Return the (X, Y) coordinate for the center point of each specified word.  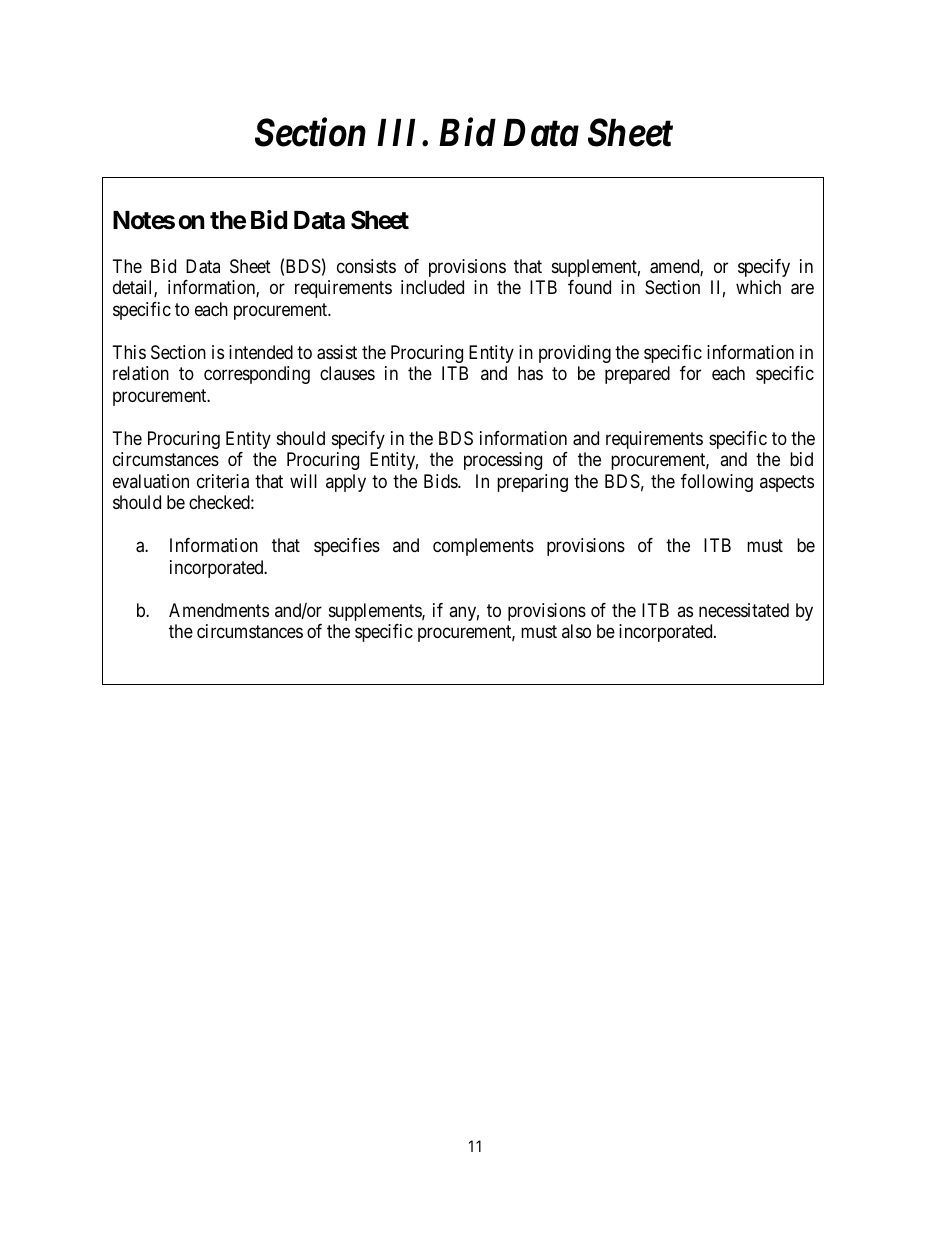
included (432, 287)
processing (503, 461)
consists (366, 266)
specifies (347, 547)
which (758, 287)
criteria (223, 481)
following (717, 483)
